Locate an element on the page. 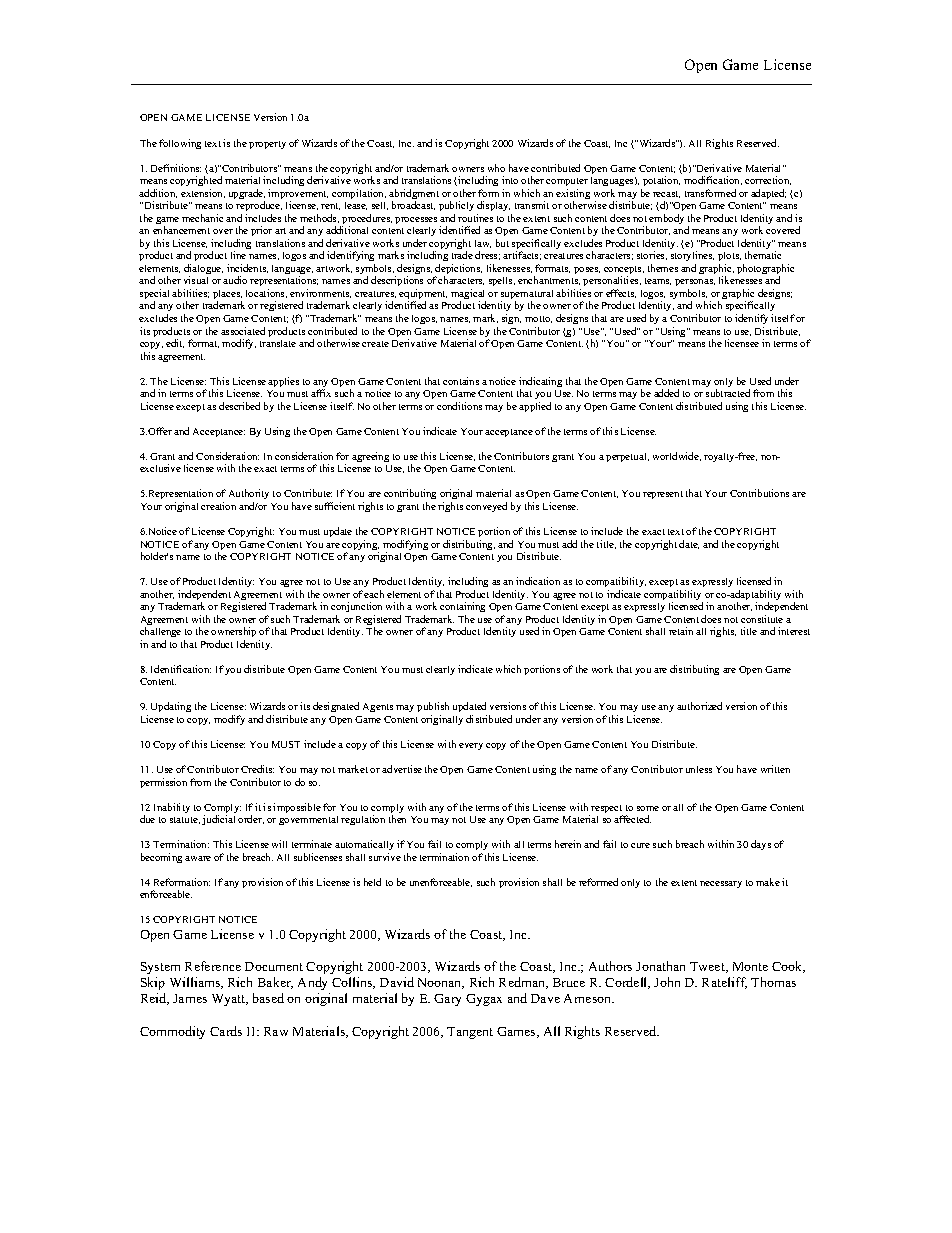 The width and height of the document is (952, 1233). upgrade is located at coordinates (247, 195).
